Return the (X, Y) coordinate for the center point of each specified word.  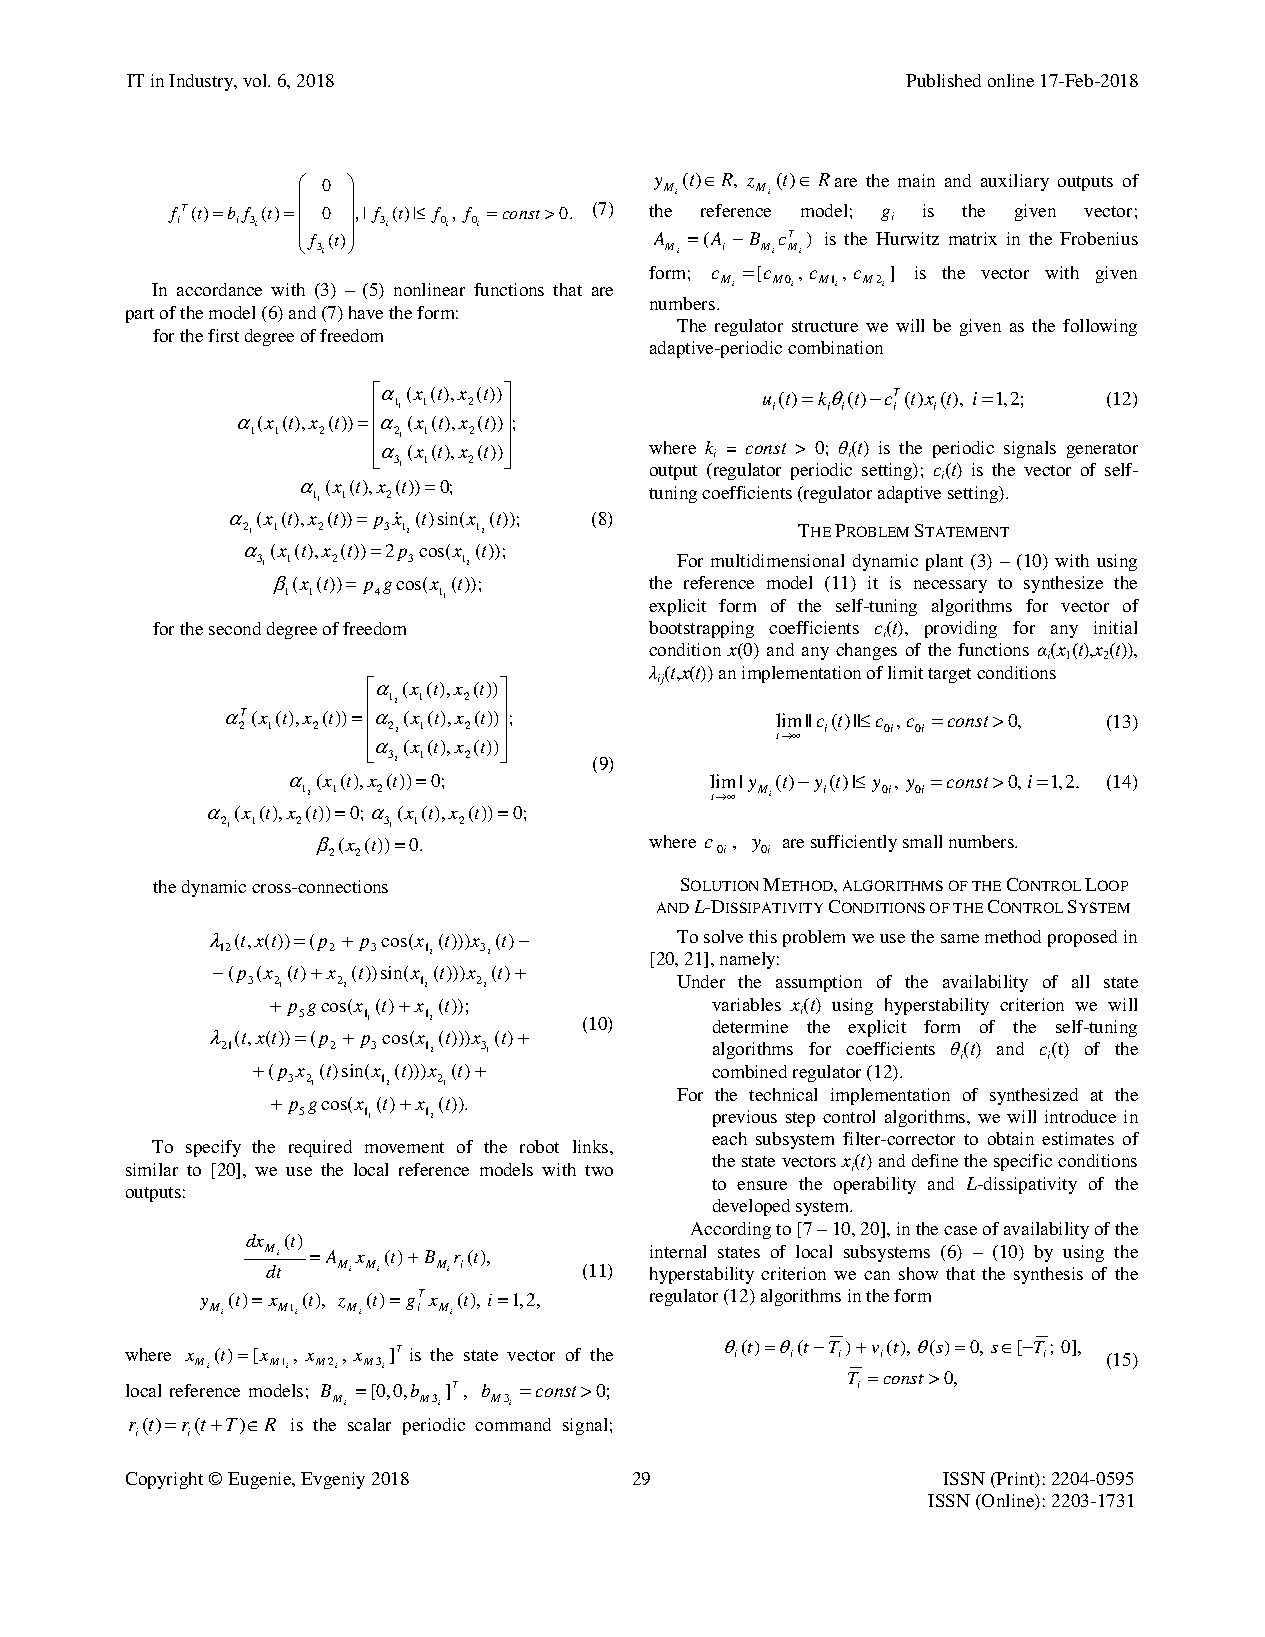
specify (213, 1148)
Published (943, 80)
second (235, 628)
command (513, 1424)
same (960, 938)
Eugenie (261, 1480)
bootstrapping (701, 629)
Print (1015, 1480)
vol (256, 80)
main (916, 180)
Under (701, 981)
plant (944, 562)
